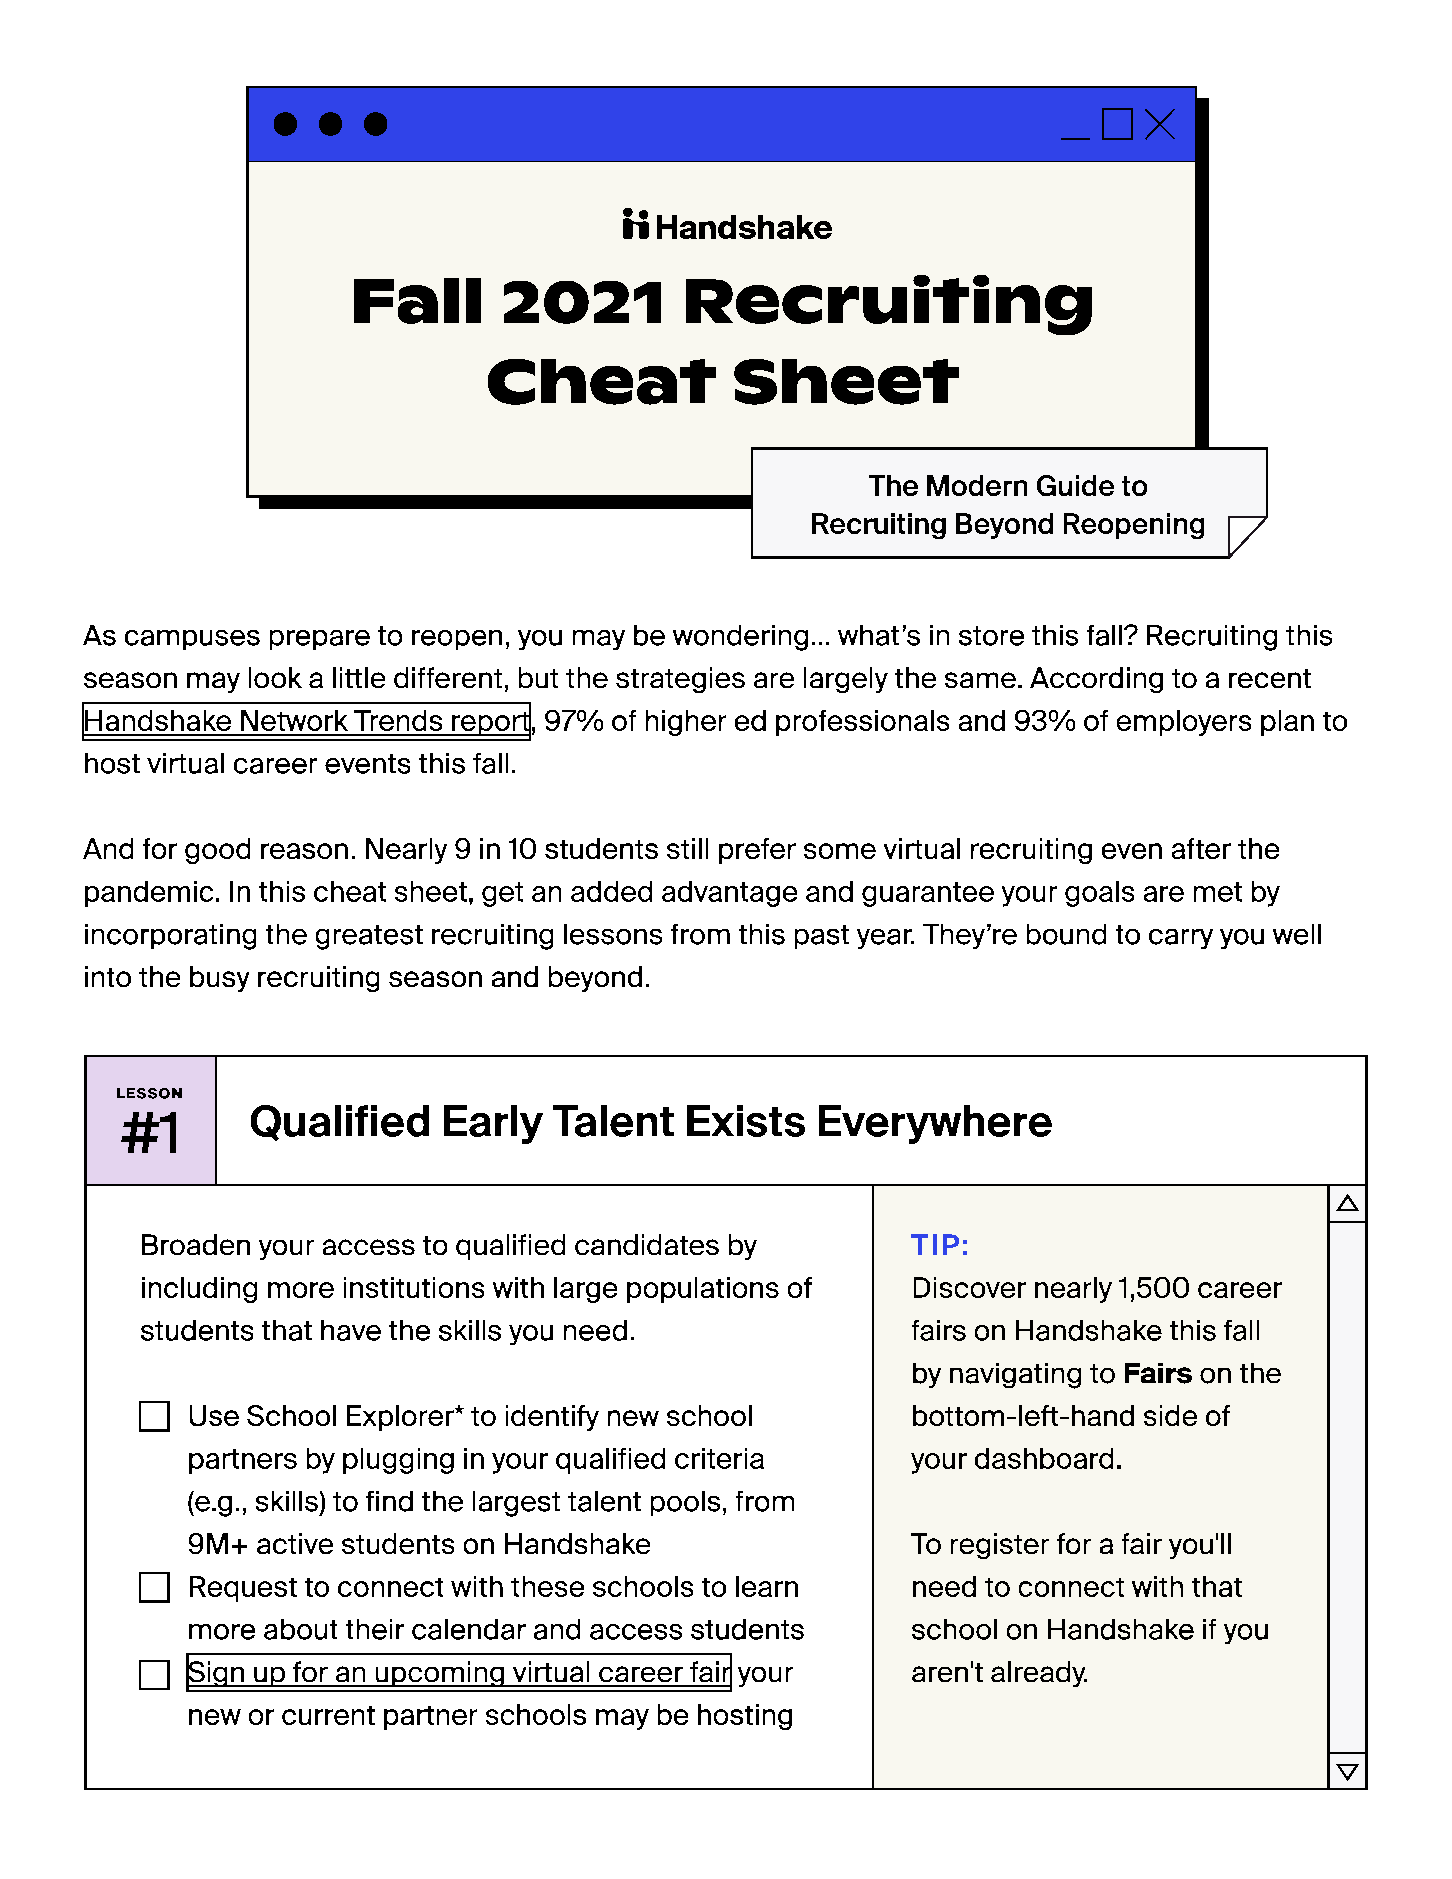 Image resolution: width=1452 pixels, height=1879 pixels. Describe the element at coordinates (719, 1458) in the screenshot. I see `criteria` at that location.
